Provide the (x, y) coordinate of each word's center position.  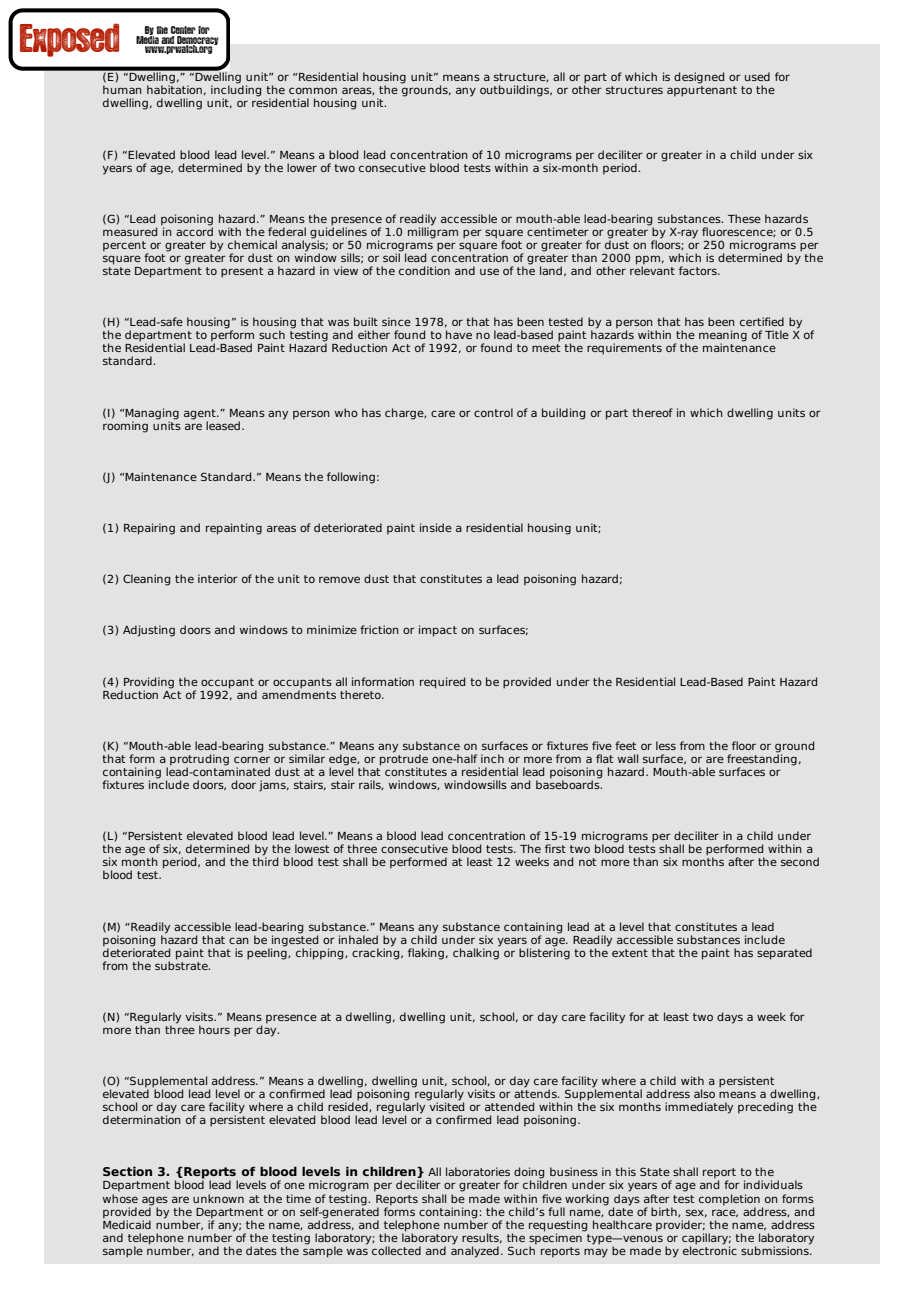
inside (436, 527)
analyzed (475, 1251)
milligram (433, 232)
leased (223, 425)
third (265, 860)
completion (729, 1200)
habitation (174, 88)
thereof (652, 412)
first (555, 848)
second (800, 861)
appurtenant (702, 91)
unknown (218, 1198)
